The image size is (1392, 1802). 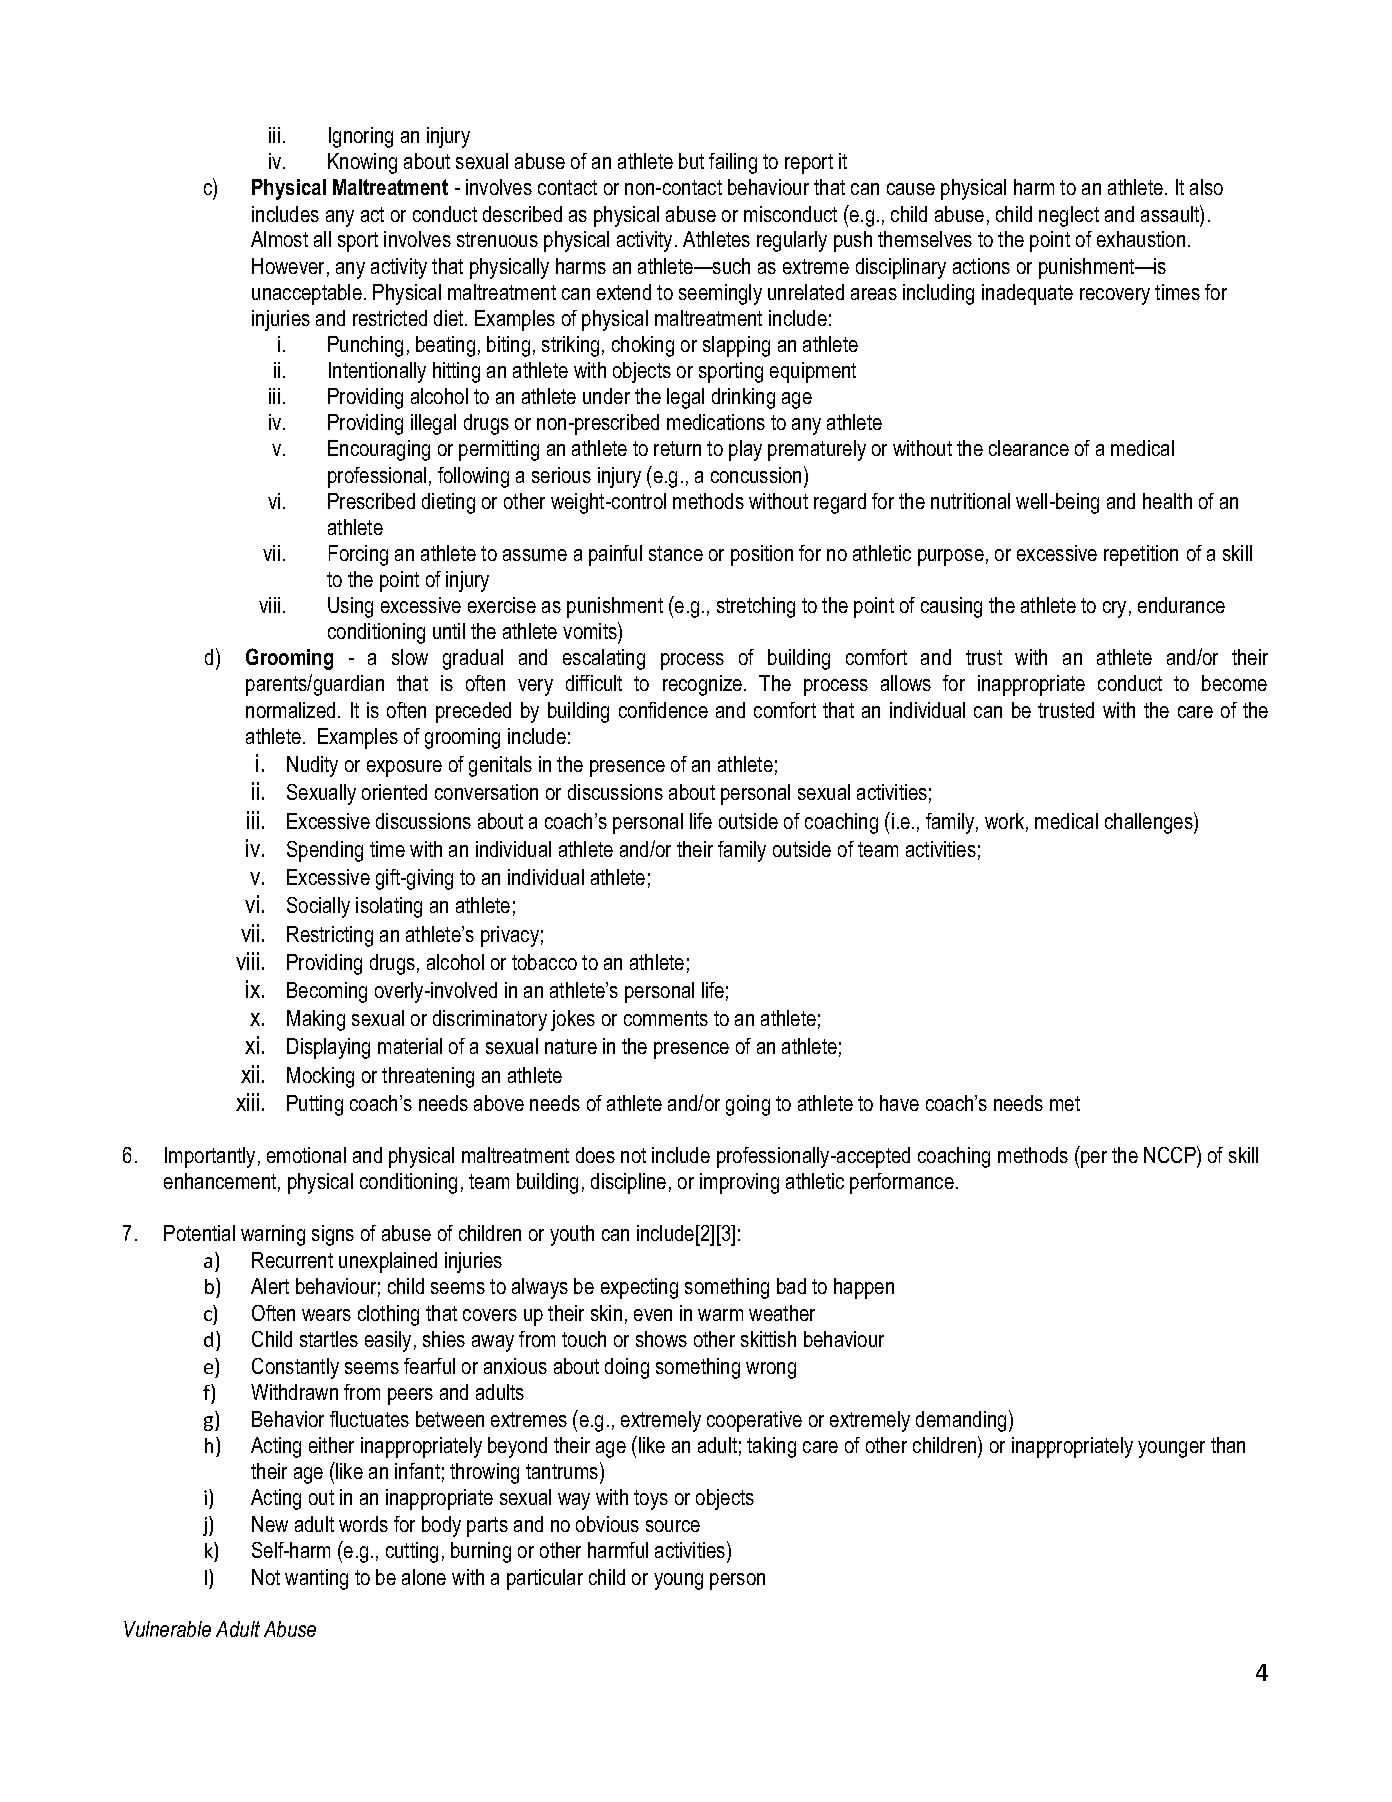 I want to click on wanting, so click(x=316, y=1579).
